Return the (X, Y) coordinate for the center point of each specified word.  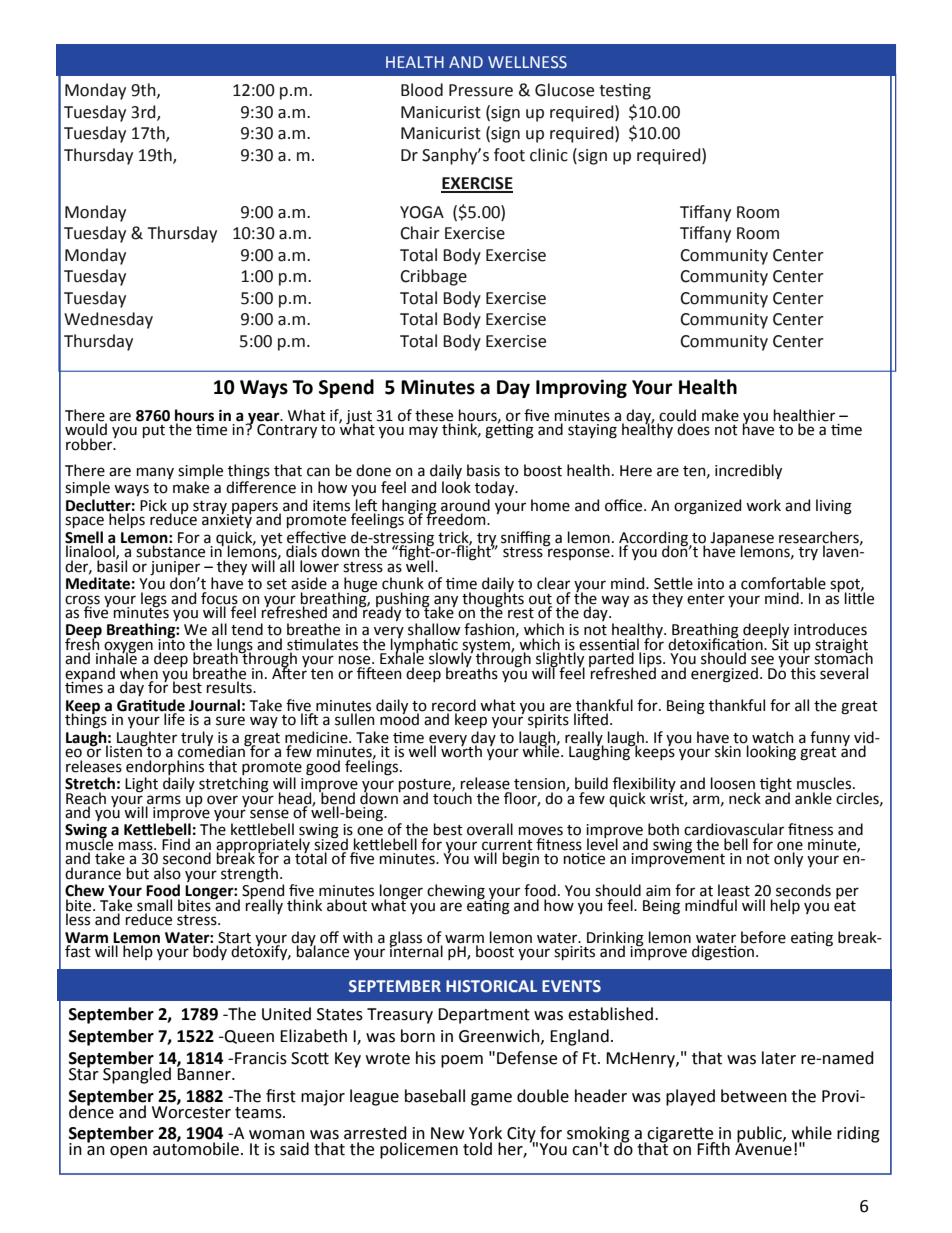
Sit (779, 643)
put (154, 431)
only (788, 858)
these (434, 416)
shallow (434, 629)
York (485, 1133)
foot (509, 155)
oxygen (128, 648)
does (693, 428)
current (507, 845)
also (167, 873)
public (760, 1135)
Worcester (191, 1111)
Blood (422, 90)
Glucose (564, 90)
